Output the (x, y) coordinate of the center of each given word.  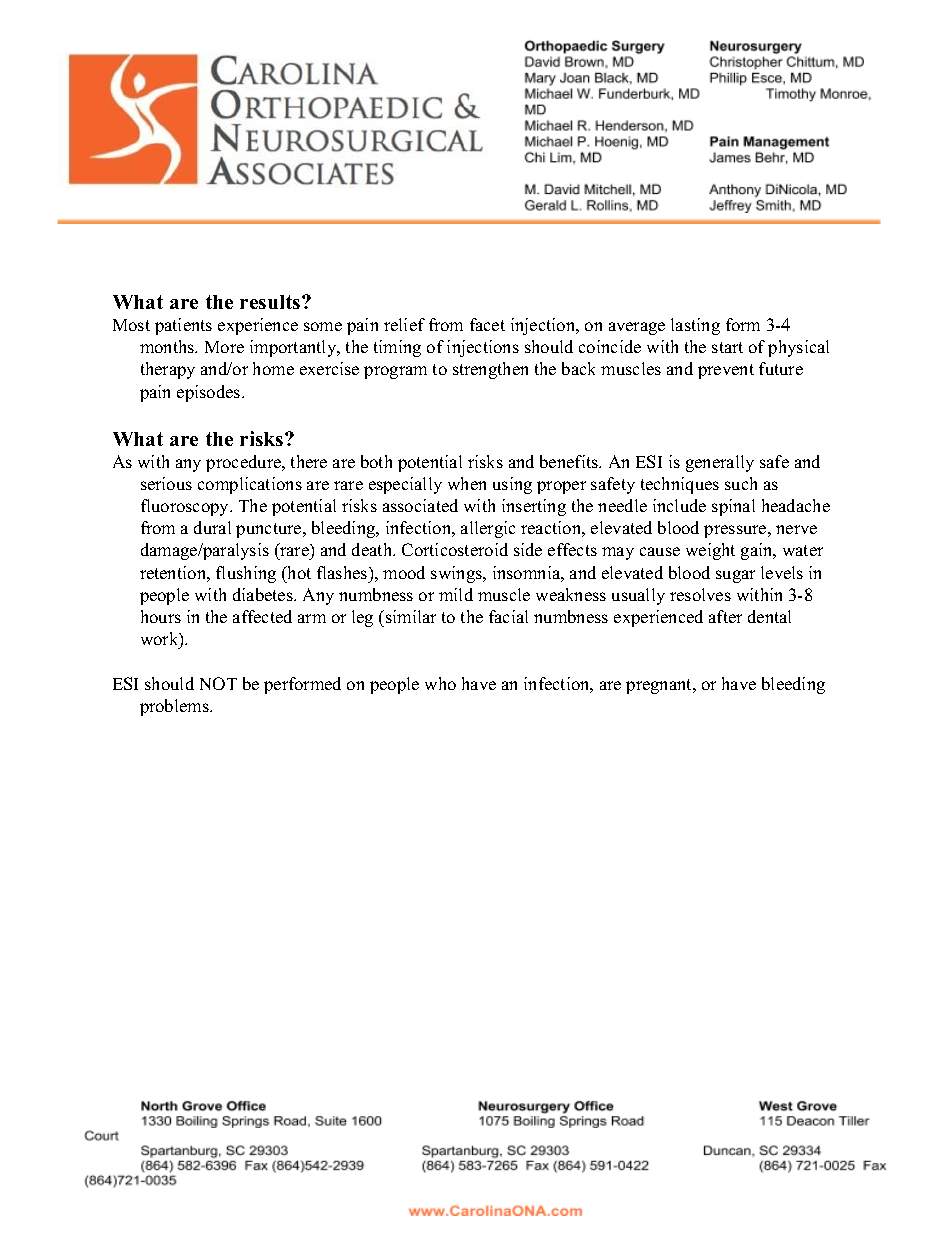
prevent (726, 371)
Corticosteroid (455, 549)
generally (720, 463)
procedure (244, 463)
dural (212, 527)
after (725, 616)
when (467, 483)
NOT (218, 683)
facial (508, 616)
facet (487, 324)
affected (262, 616)
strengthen (490, 370)
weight (710, 551)
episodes (210, 393)
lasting (695, 326)
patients (183, 326)
